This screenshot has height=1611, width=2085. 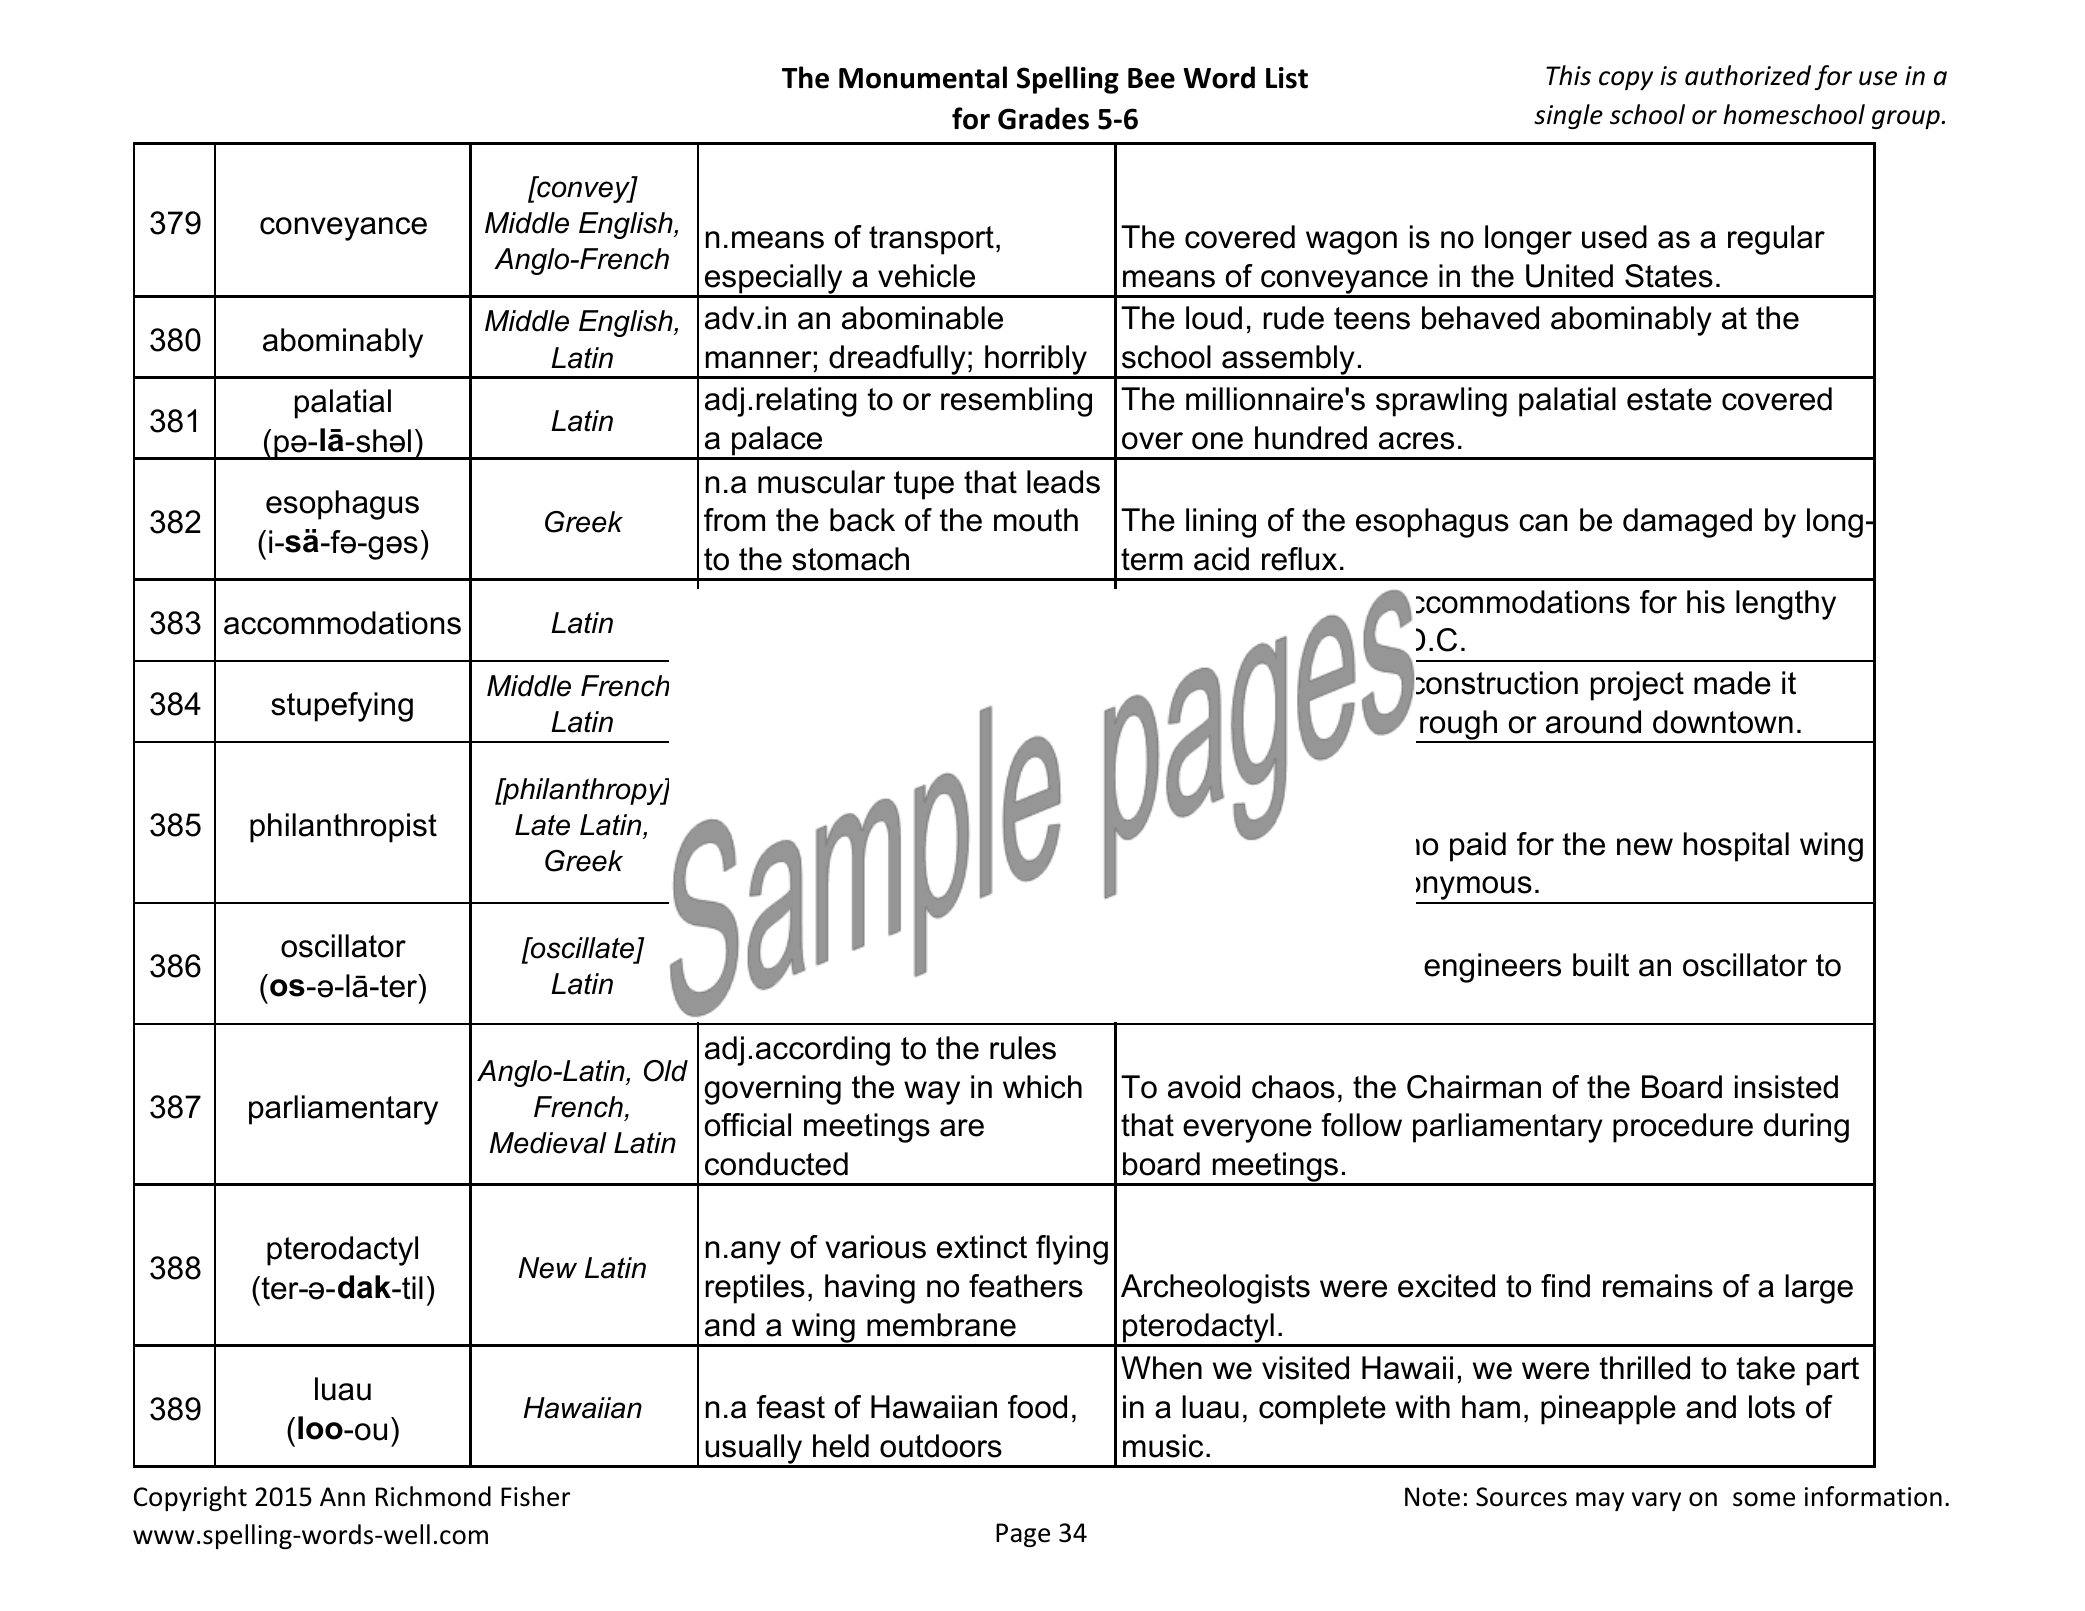 What do you see at coordinates (535, 1496) in the screenshot?
I see `Fisher` at bounding box center [535, 1496].
